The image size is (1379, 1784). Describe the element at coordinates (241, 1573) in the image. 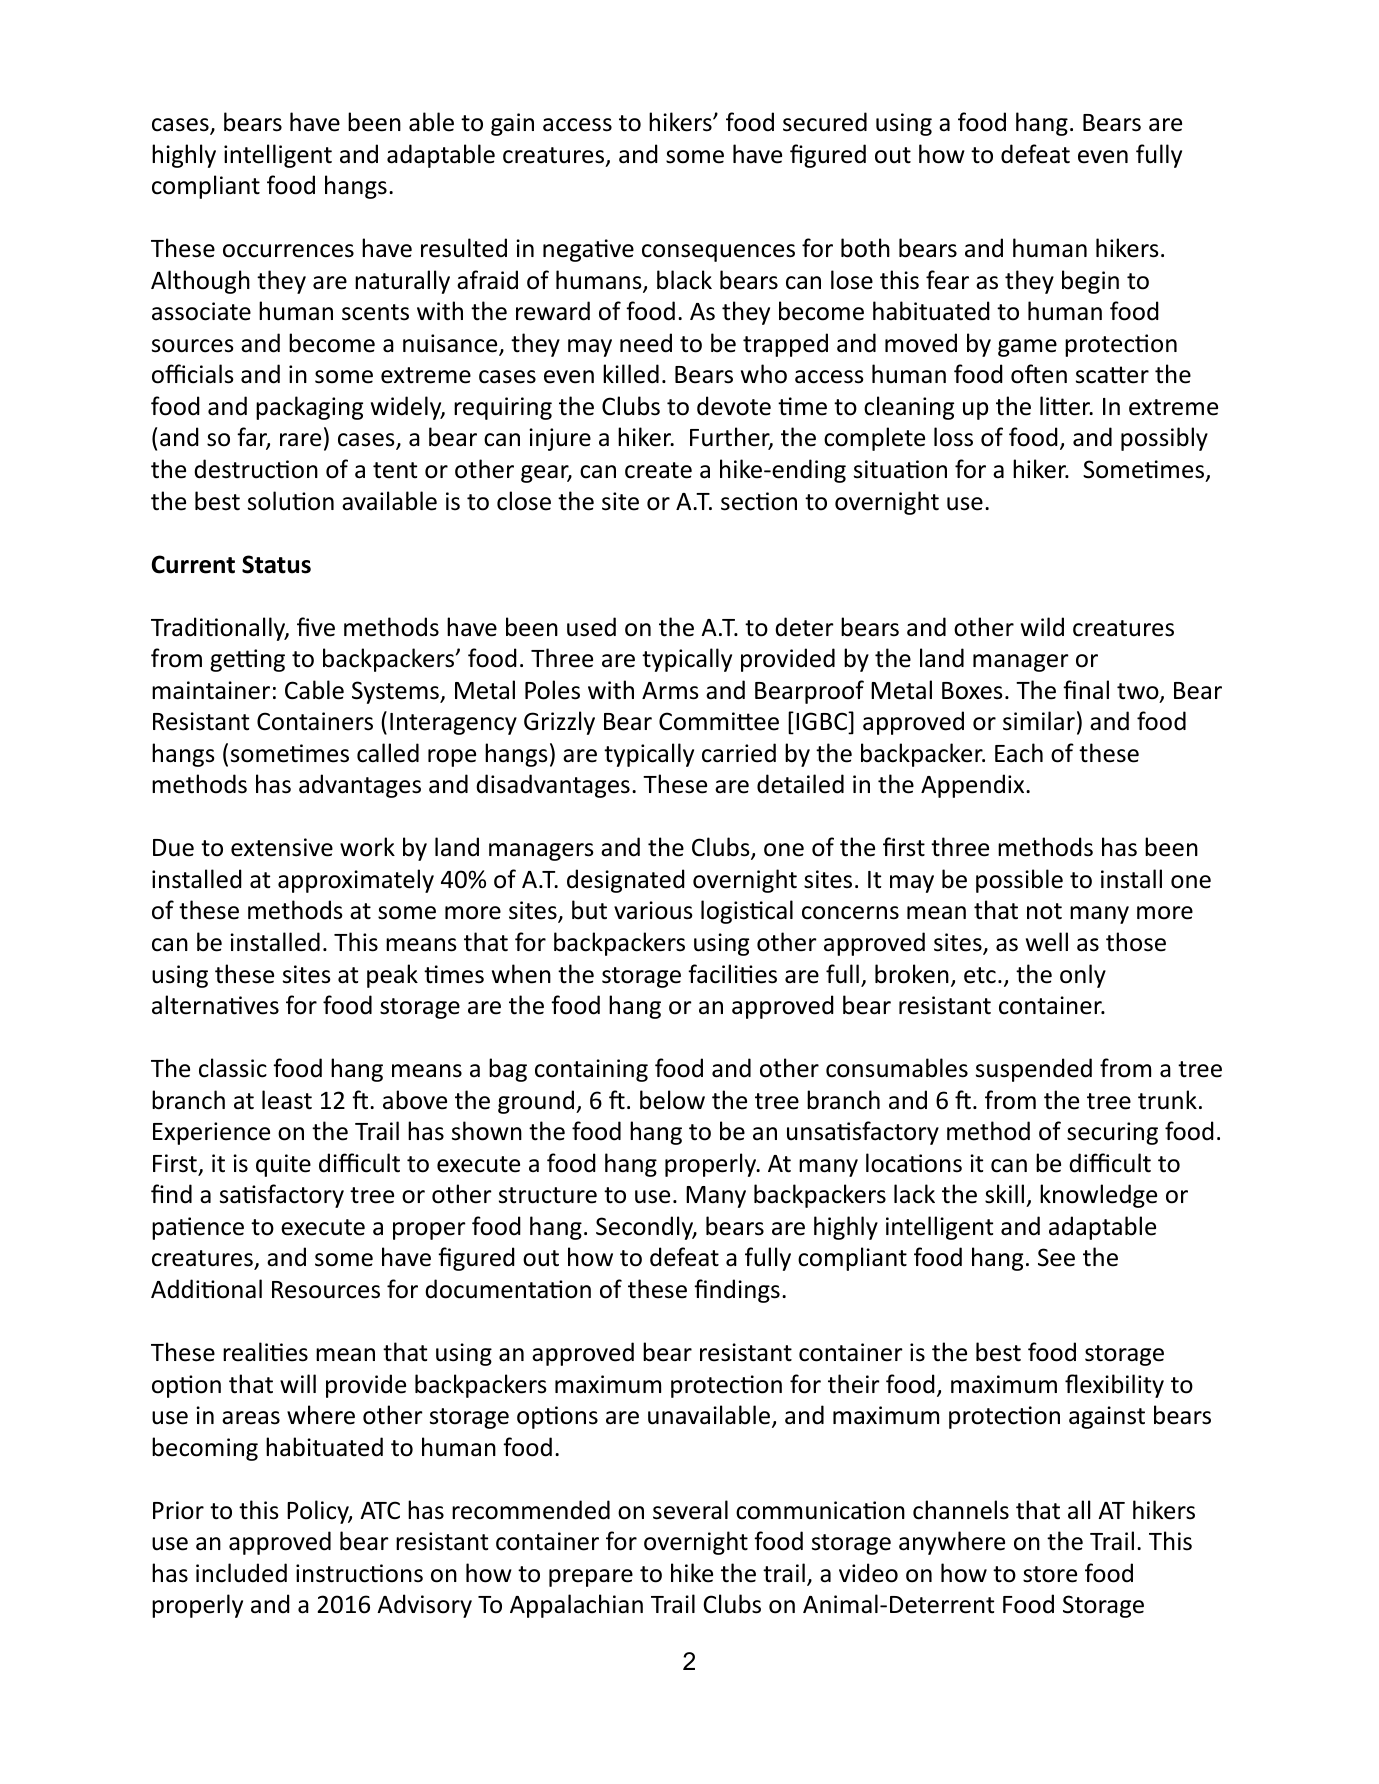

I see `included` at that location.
